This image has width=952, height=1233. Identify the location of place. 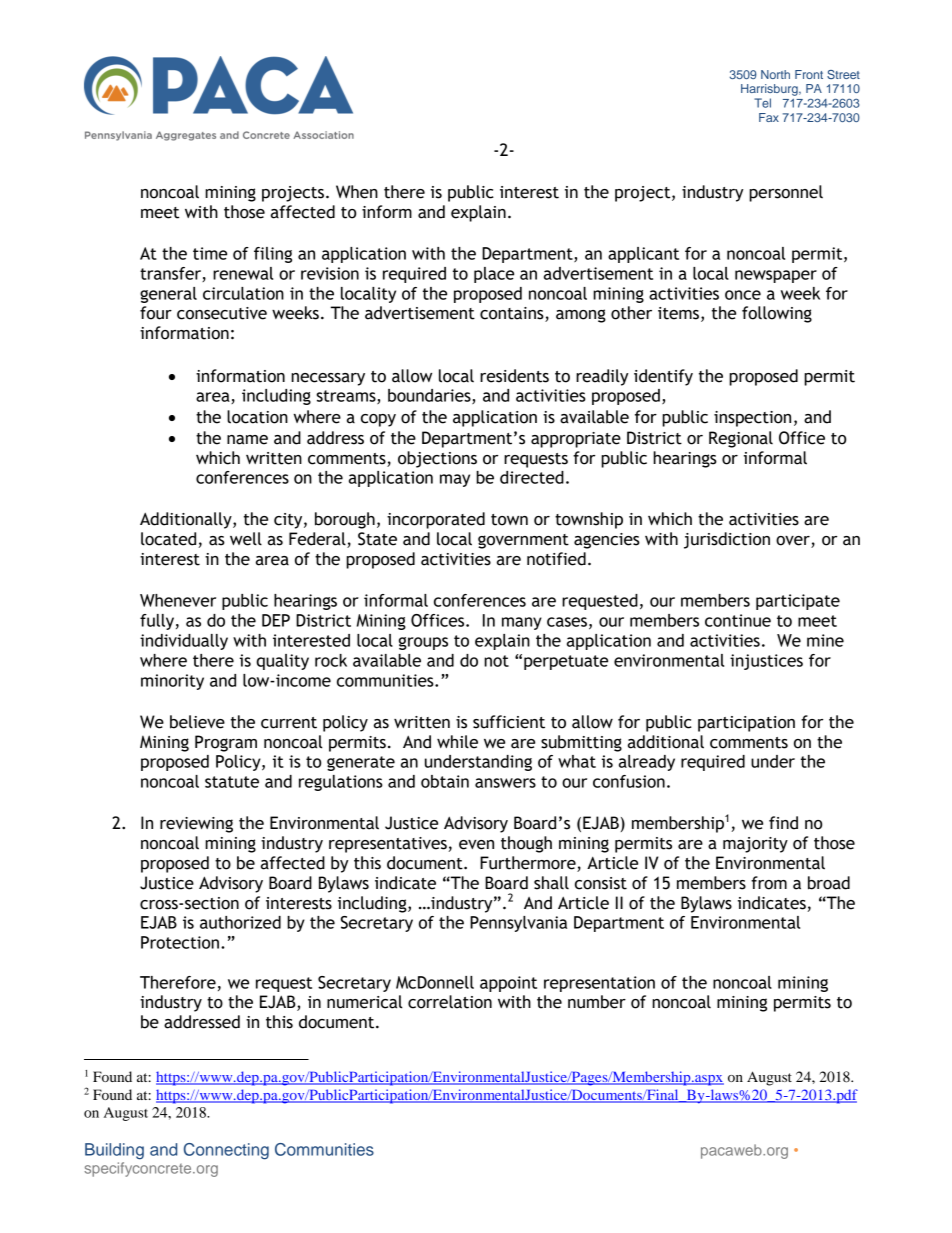
(494, 275).
